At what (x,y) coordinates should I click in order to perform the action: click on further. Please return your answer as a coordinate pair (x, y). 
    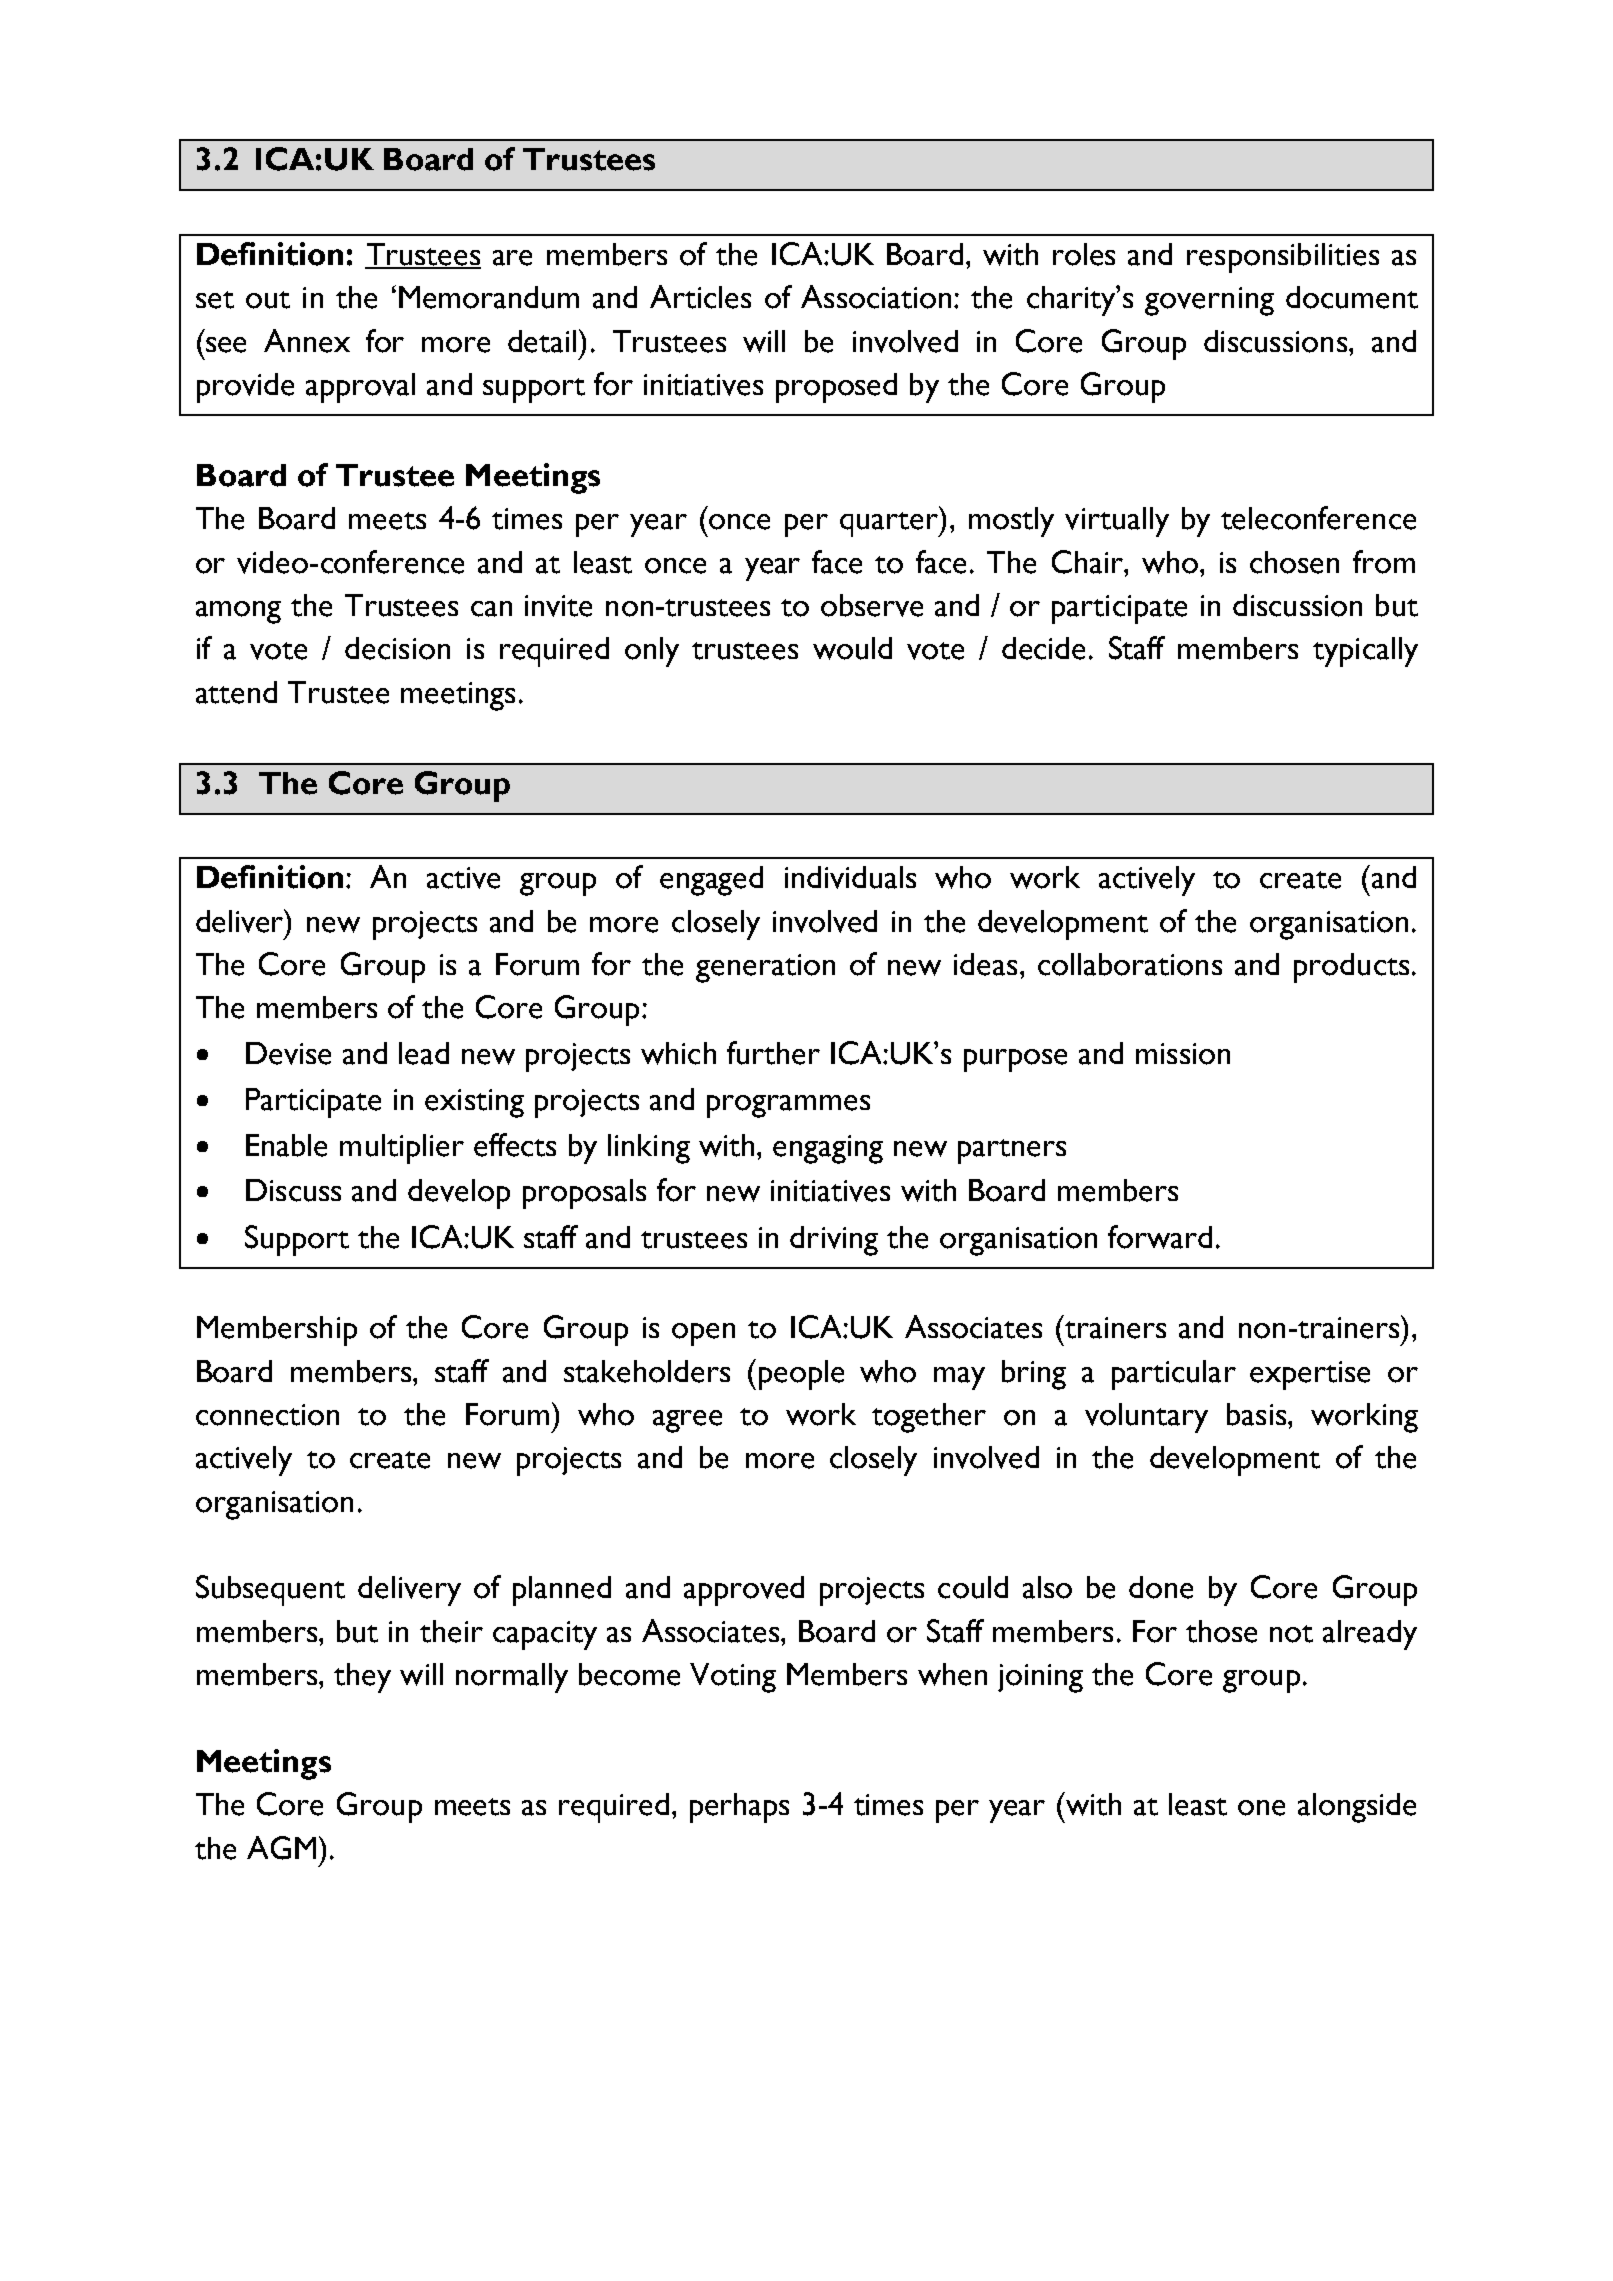
    Looking at the image, I should click on (773, 1053).
